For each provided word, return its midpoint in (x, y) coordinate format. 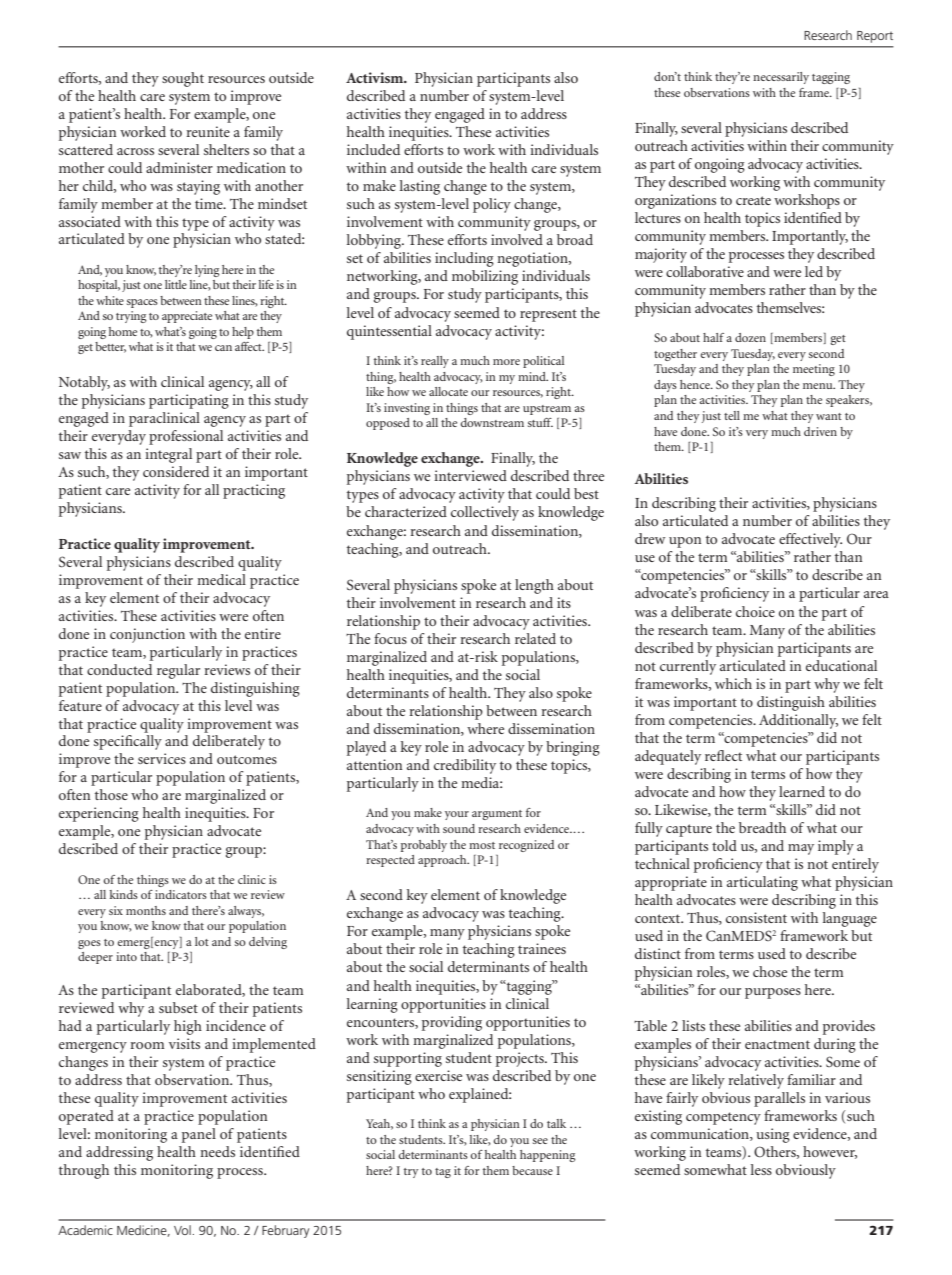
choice (755, 611)
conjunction (147, 635)
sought (183, 79)
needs (217, 1151)
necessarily (781, 78)
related (535, 638)
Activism (376, 77)
